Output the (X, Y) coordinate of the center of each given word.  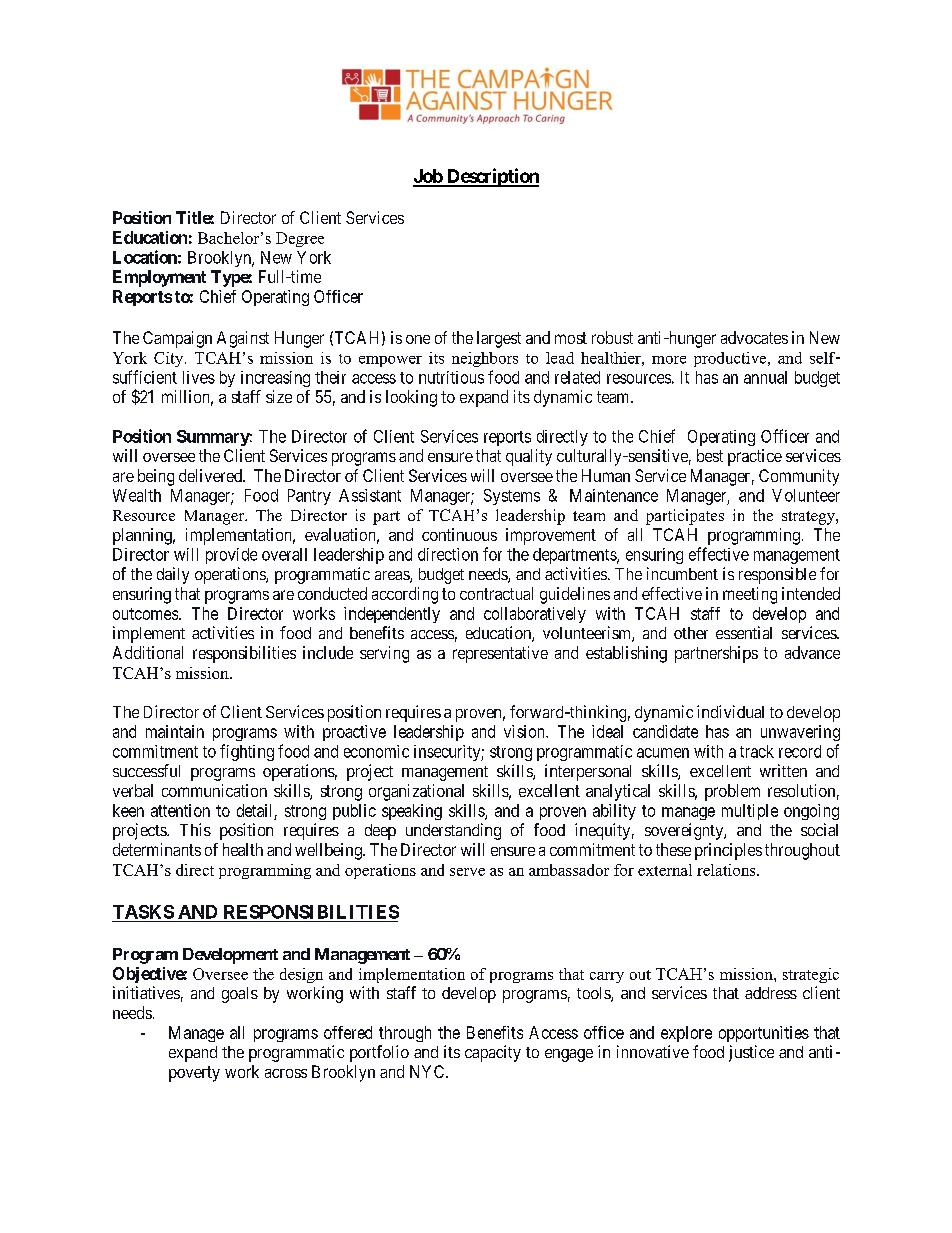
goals (240, 995)
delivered (211, 475)
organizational (416, 792)
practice (755, 457)
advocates (754, 337)
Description (492, 177)
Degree (300, 239)
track (757, 751)
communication (214, 790)
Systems (512, 497)
